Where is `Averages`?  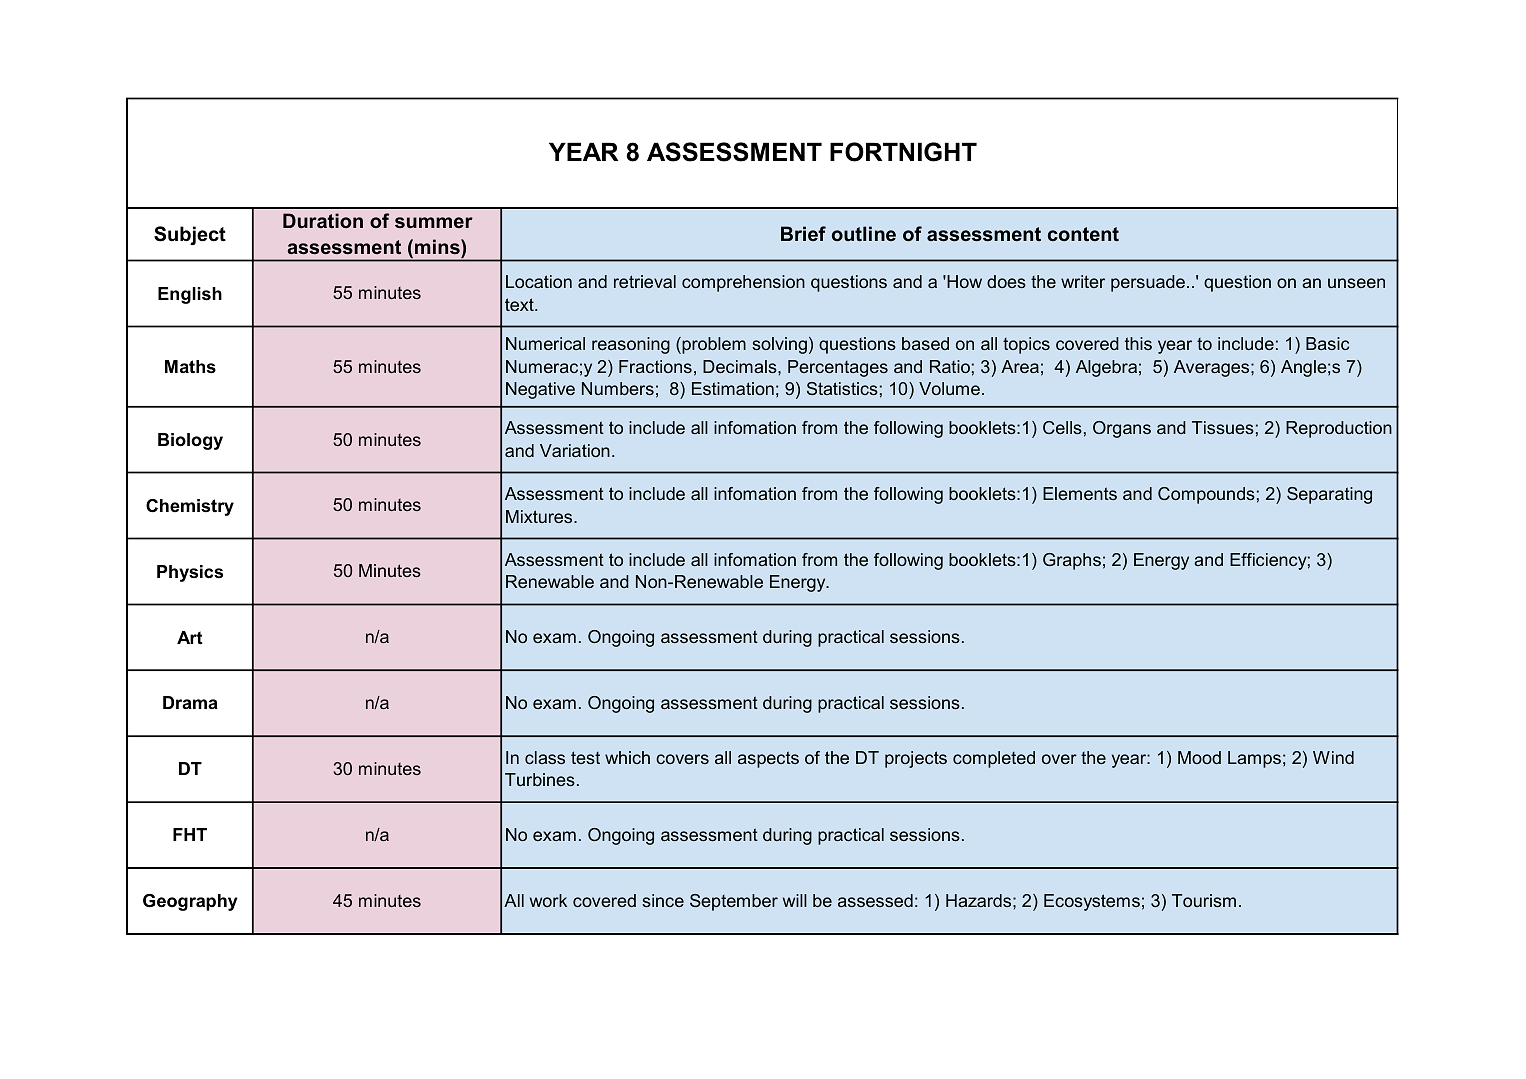 Averages is located at coordinates (1213, 368).
